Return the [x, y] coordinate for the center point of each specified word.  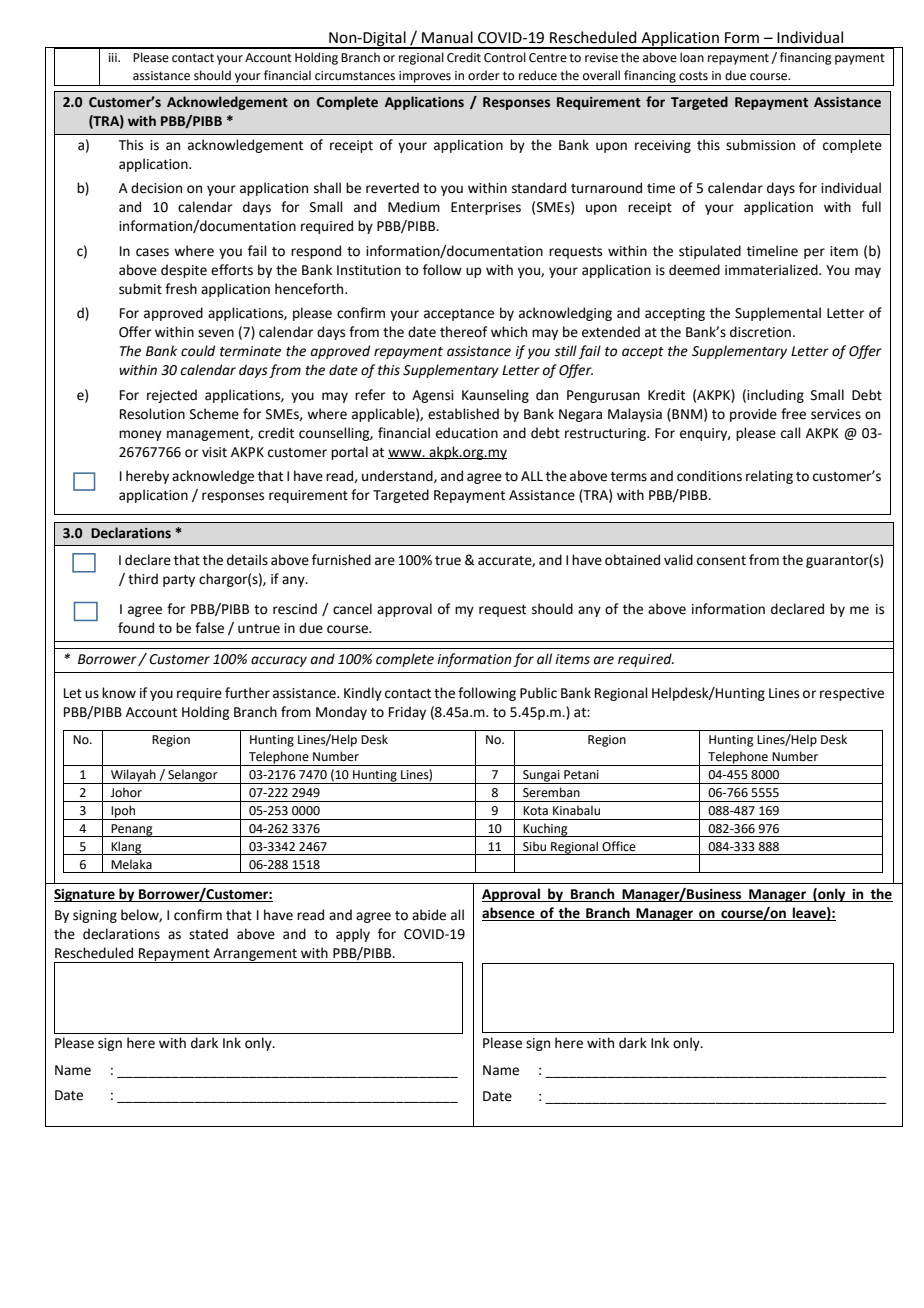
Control [505, 57]
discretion [760, 332]
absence [509, 914]
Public [538, 693]
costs [693, 76]
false [209, 628]
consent [721, 561]
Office [619, 846]
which [509, 332]
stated [208, 934]
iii [114, 57]
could [198, 351]
